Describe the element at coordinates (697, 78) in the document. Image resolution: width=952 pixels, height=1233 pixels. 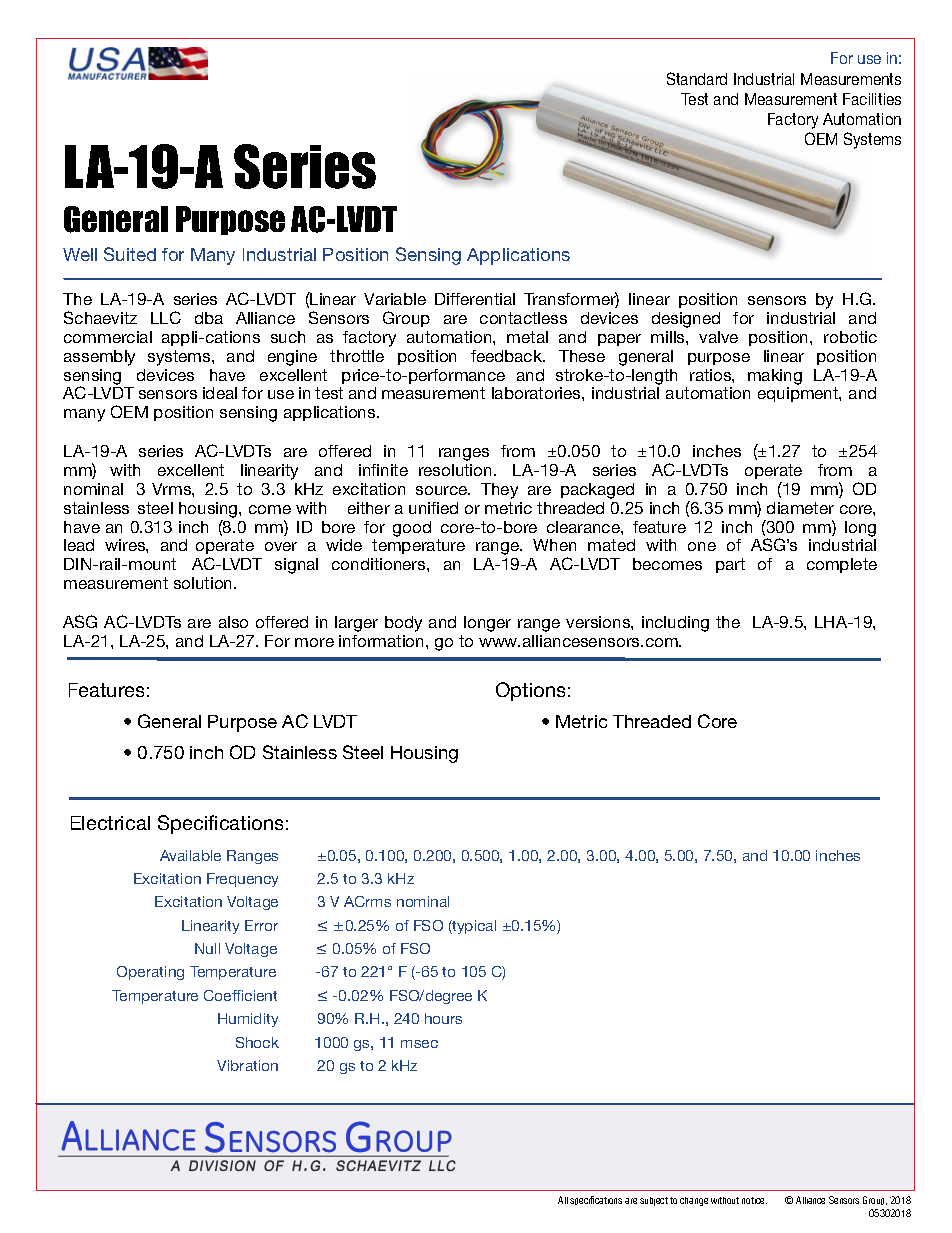
I see `Standard` at that location.
